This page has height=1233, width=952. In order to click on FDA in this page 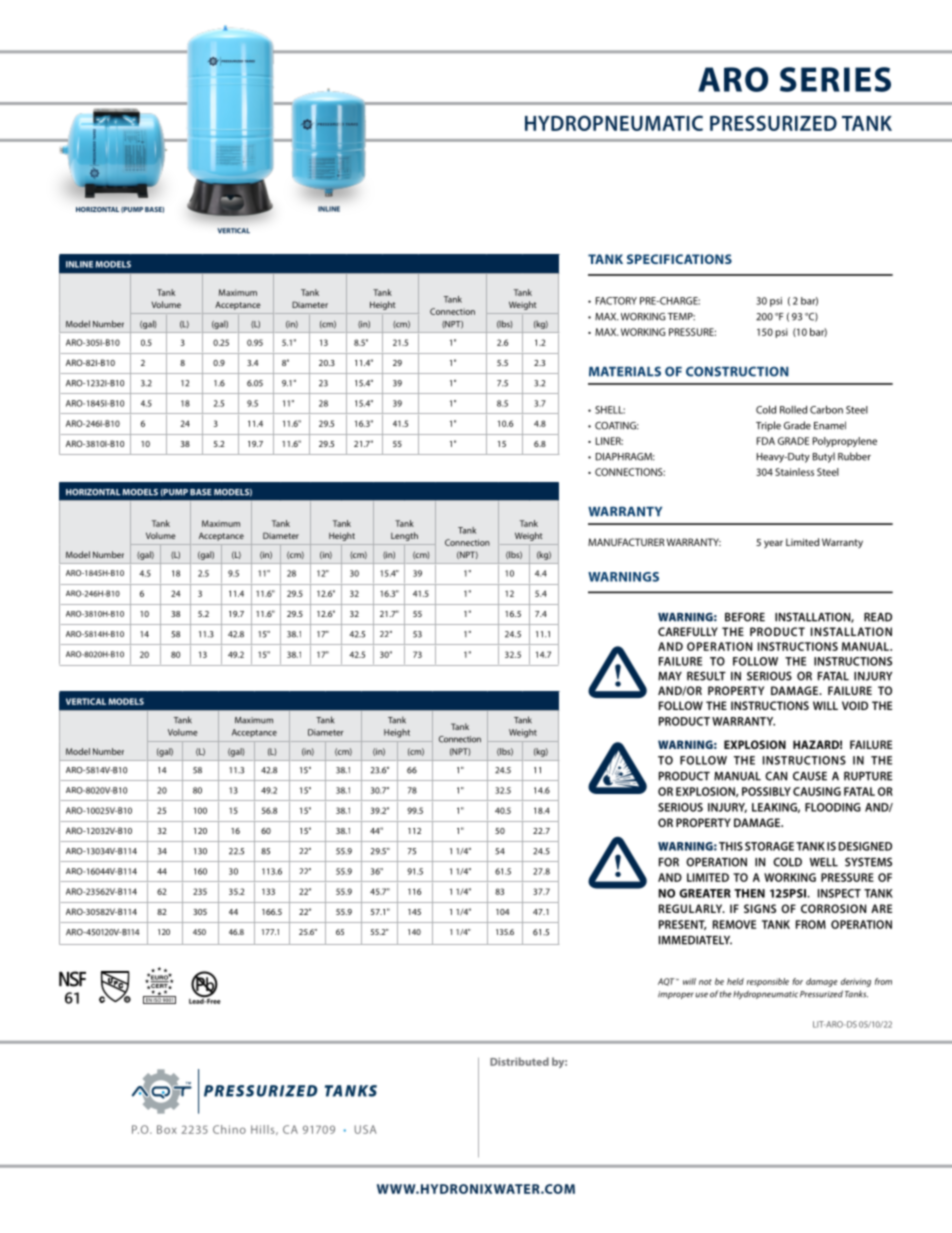, I will do `click(766, 441)`.
